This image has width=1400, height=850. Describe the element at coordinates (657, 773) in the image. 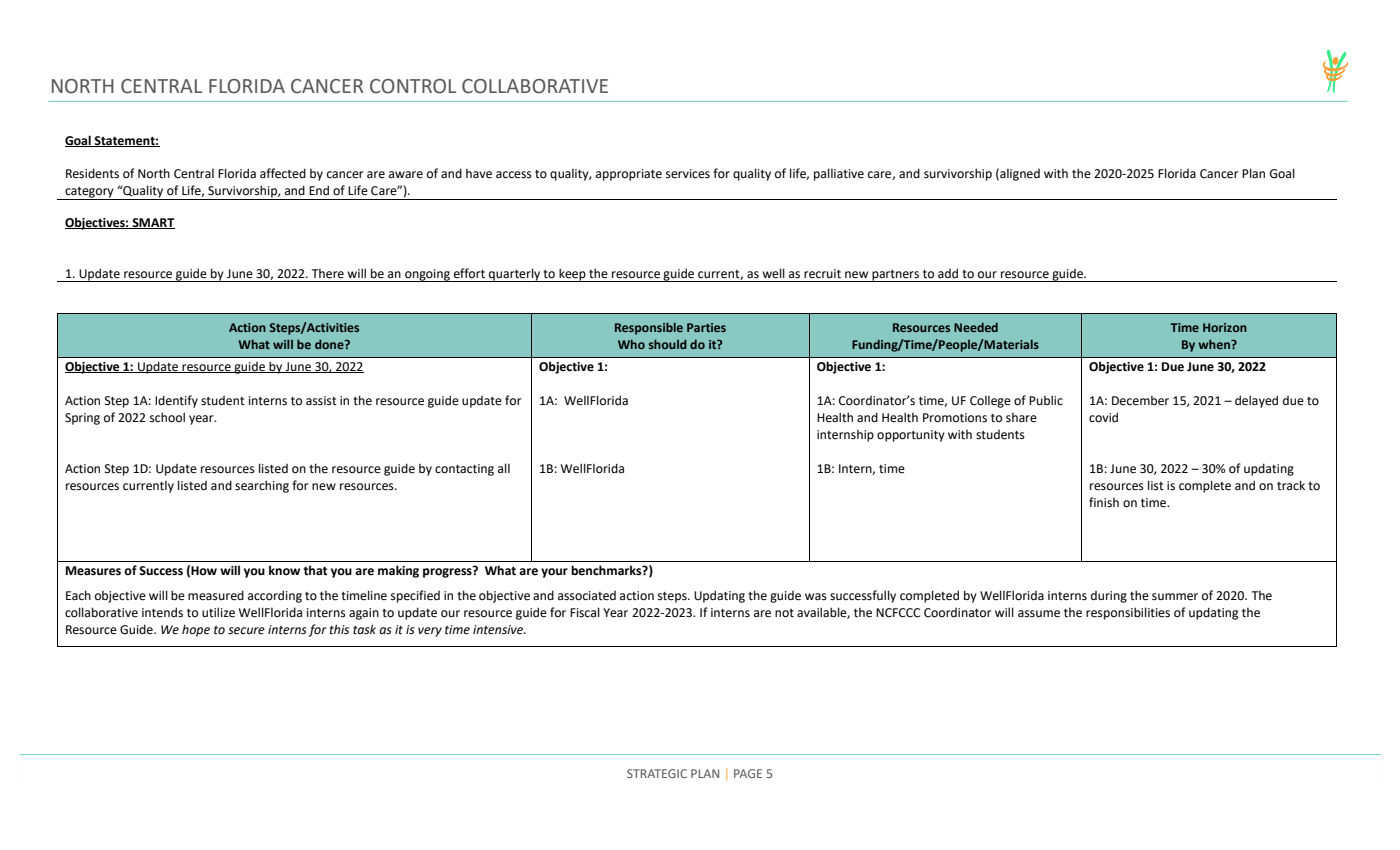

I see `STRATEGIC` at that location.
